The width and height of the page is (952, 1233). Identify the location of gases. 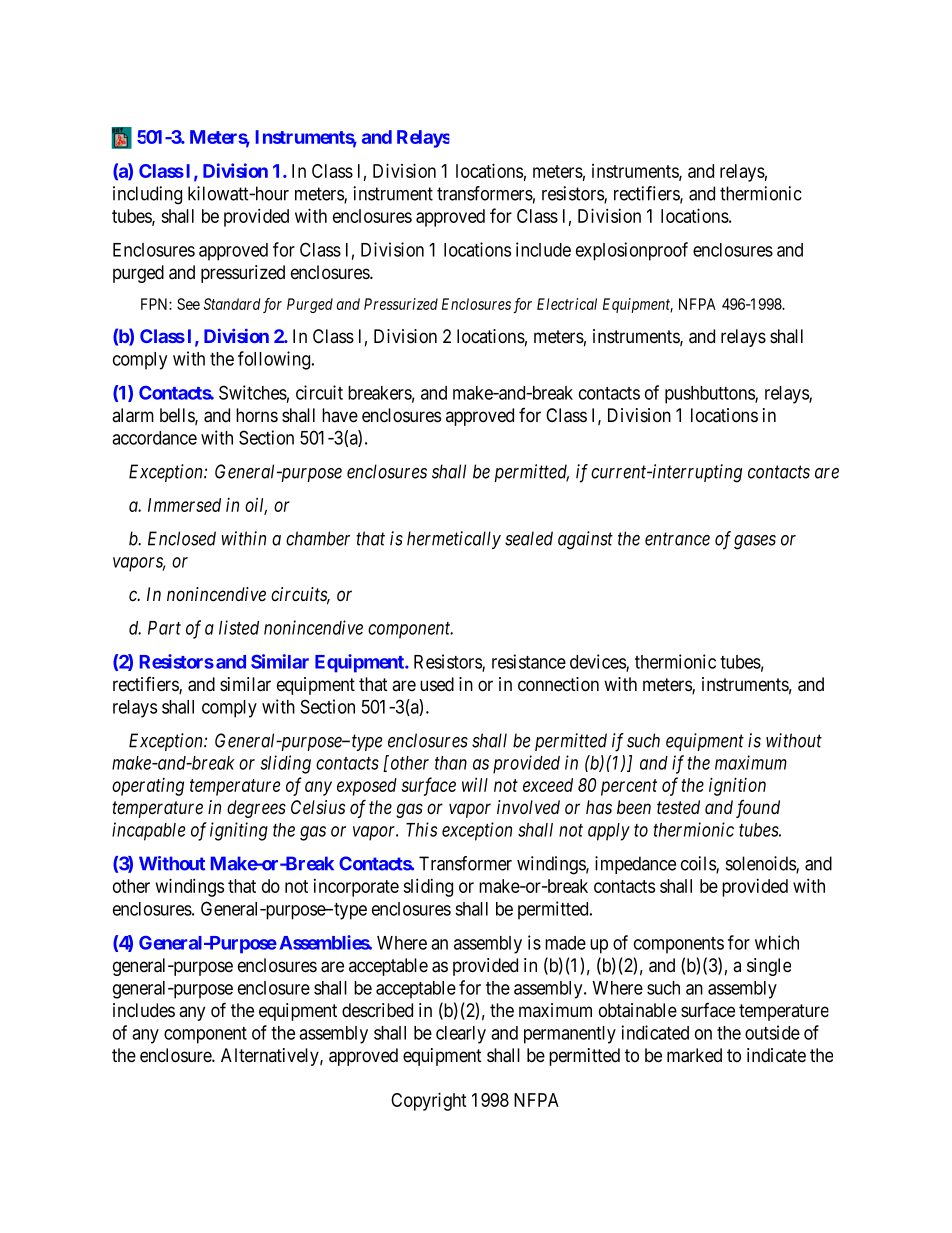
(755, 542).
